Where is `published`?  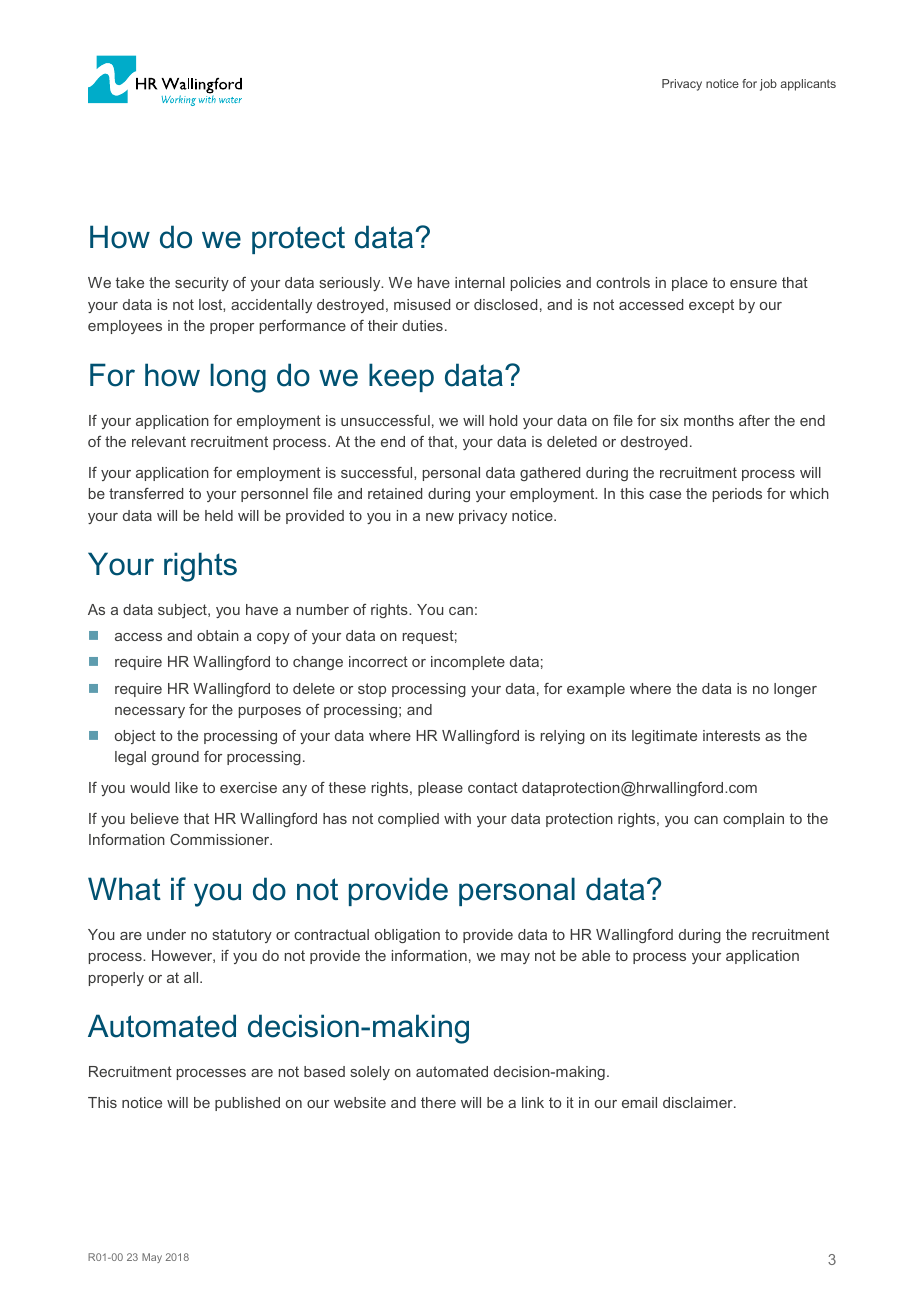
published is located at coordinates (247, 1104).
